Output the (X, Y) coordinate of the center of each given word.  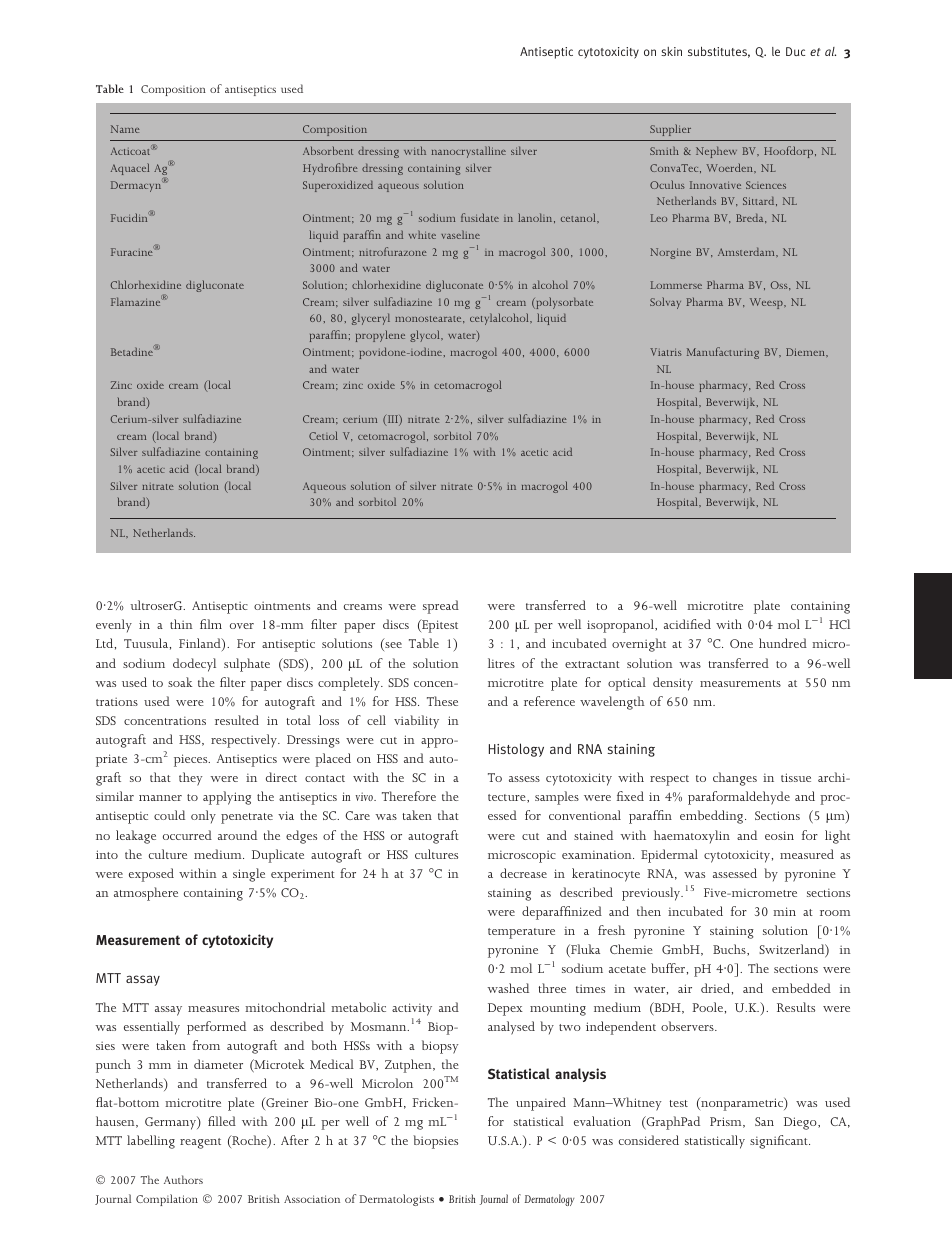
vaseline (460, 234)
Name (125, 129)
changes (735, 779)
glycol (426, 336)
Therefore (409, 796)
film (211, 624)
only (203, 817)
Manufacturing (723, 353)
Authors (183, 1179)
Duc (795, 51)
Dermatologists (396, 1200)
